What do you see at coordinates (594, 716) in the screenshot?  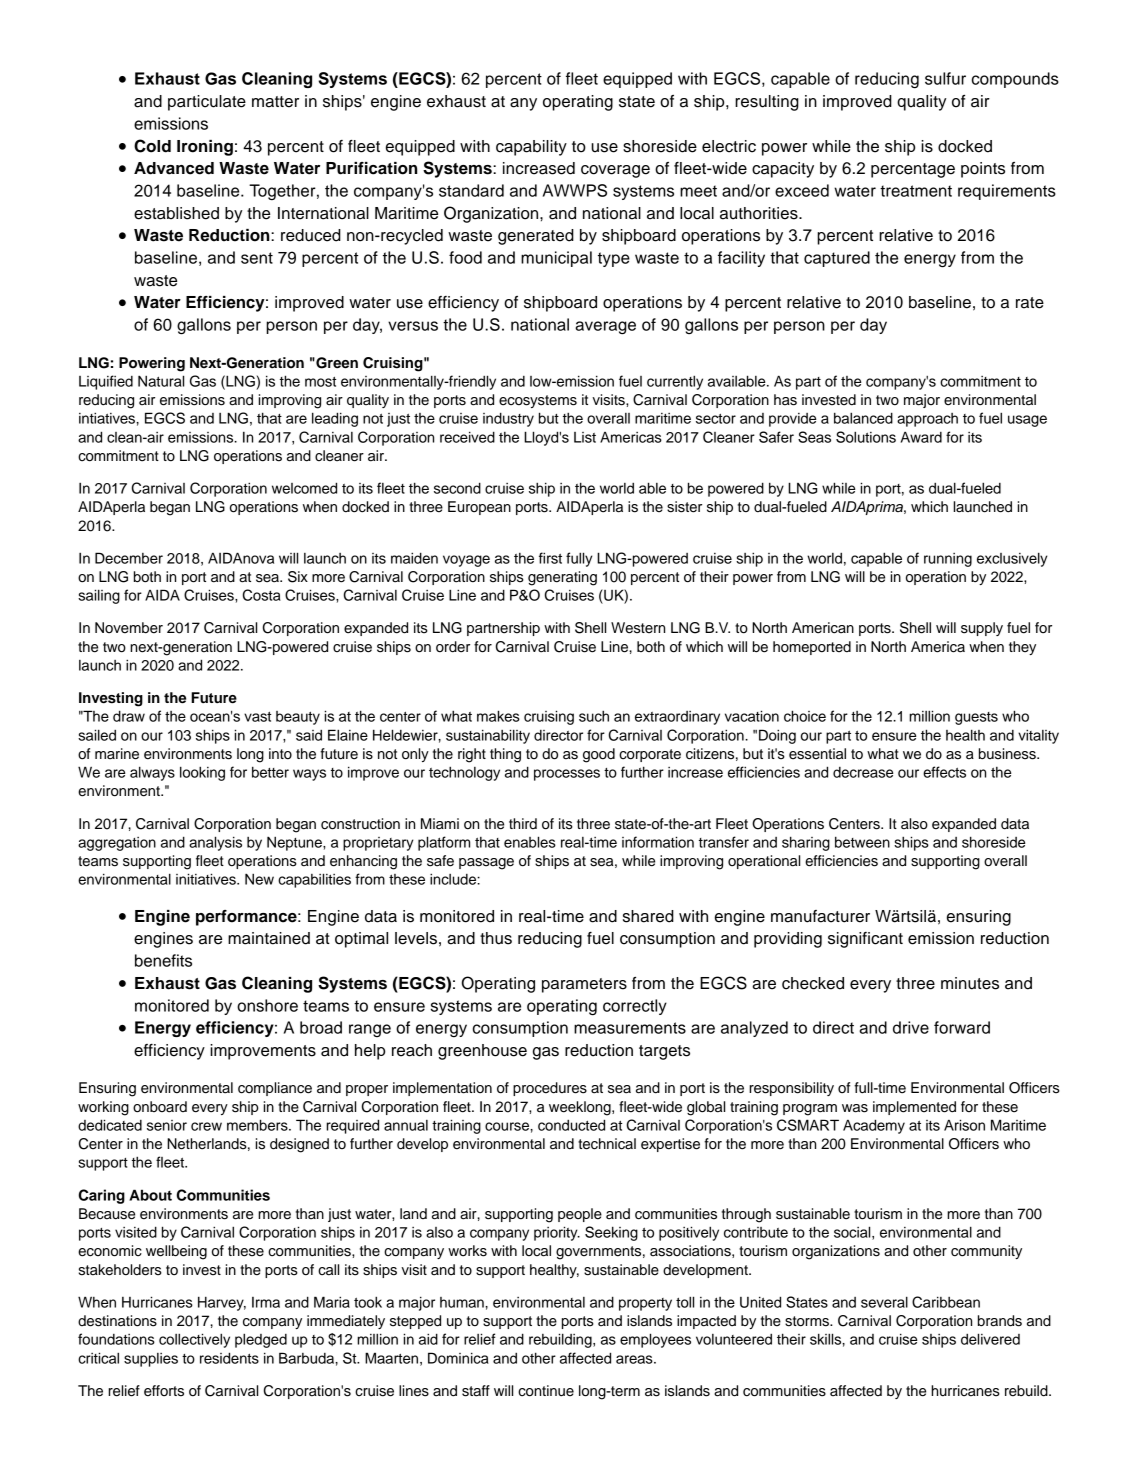 I see `such` at bounding box center [594, 716].
